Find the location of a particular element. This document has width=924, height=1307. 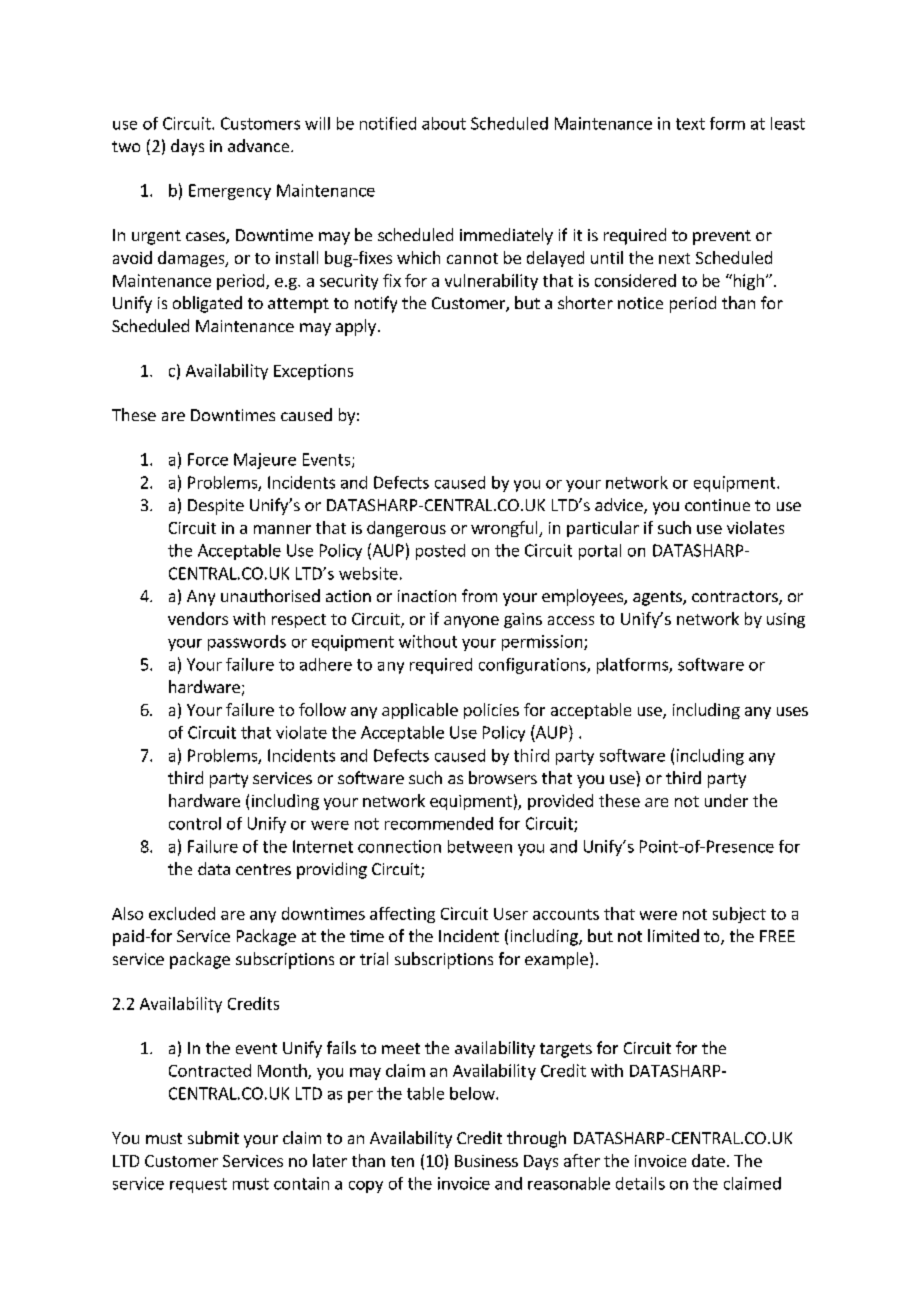

subject is located at coordinates (739, 915).
